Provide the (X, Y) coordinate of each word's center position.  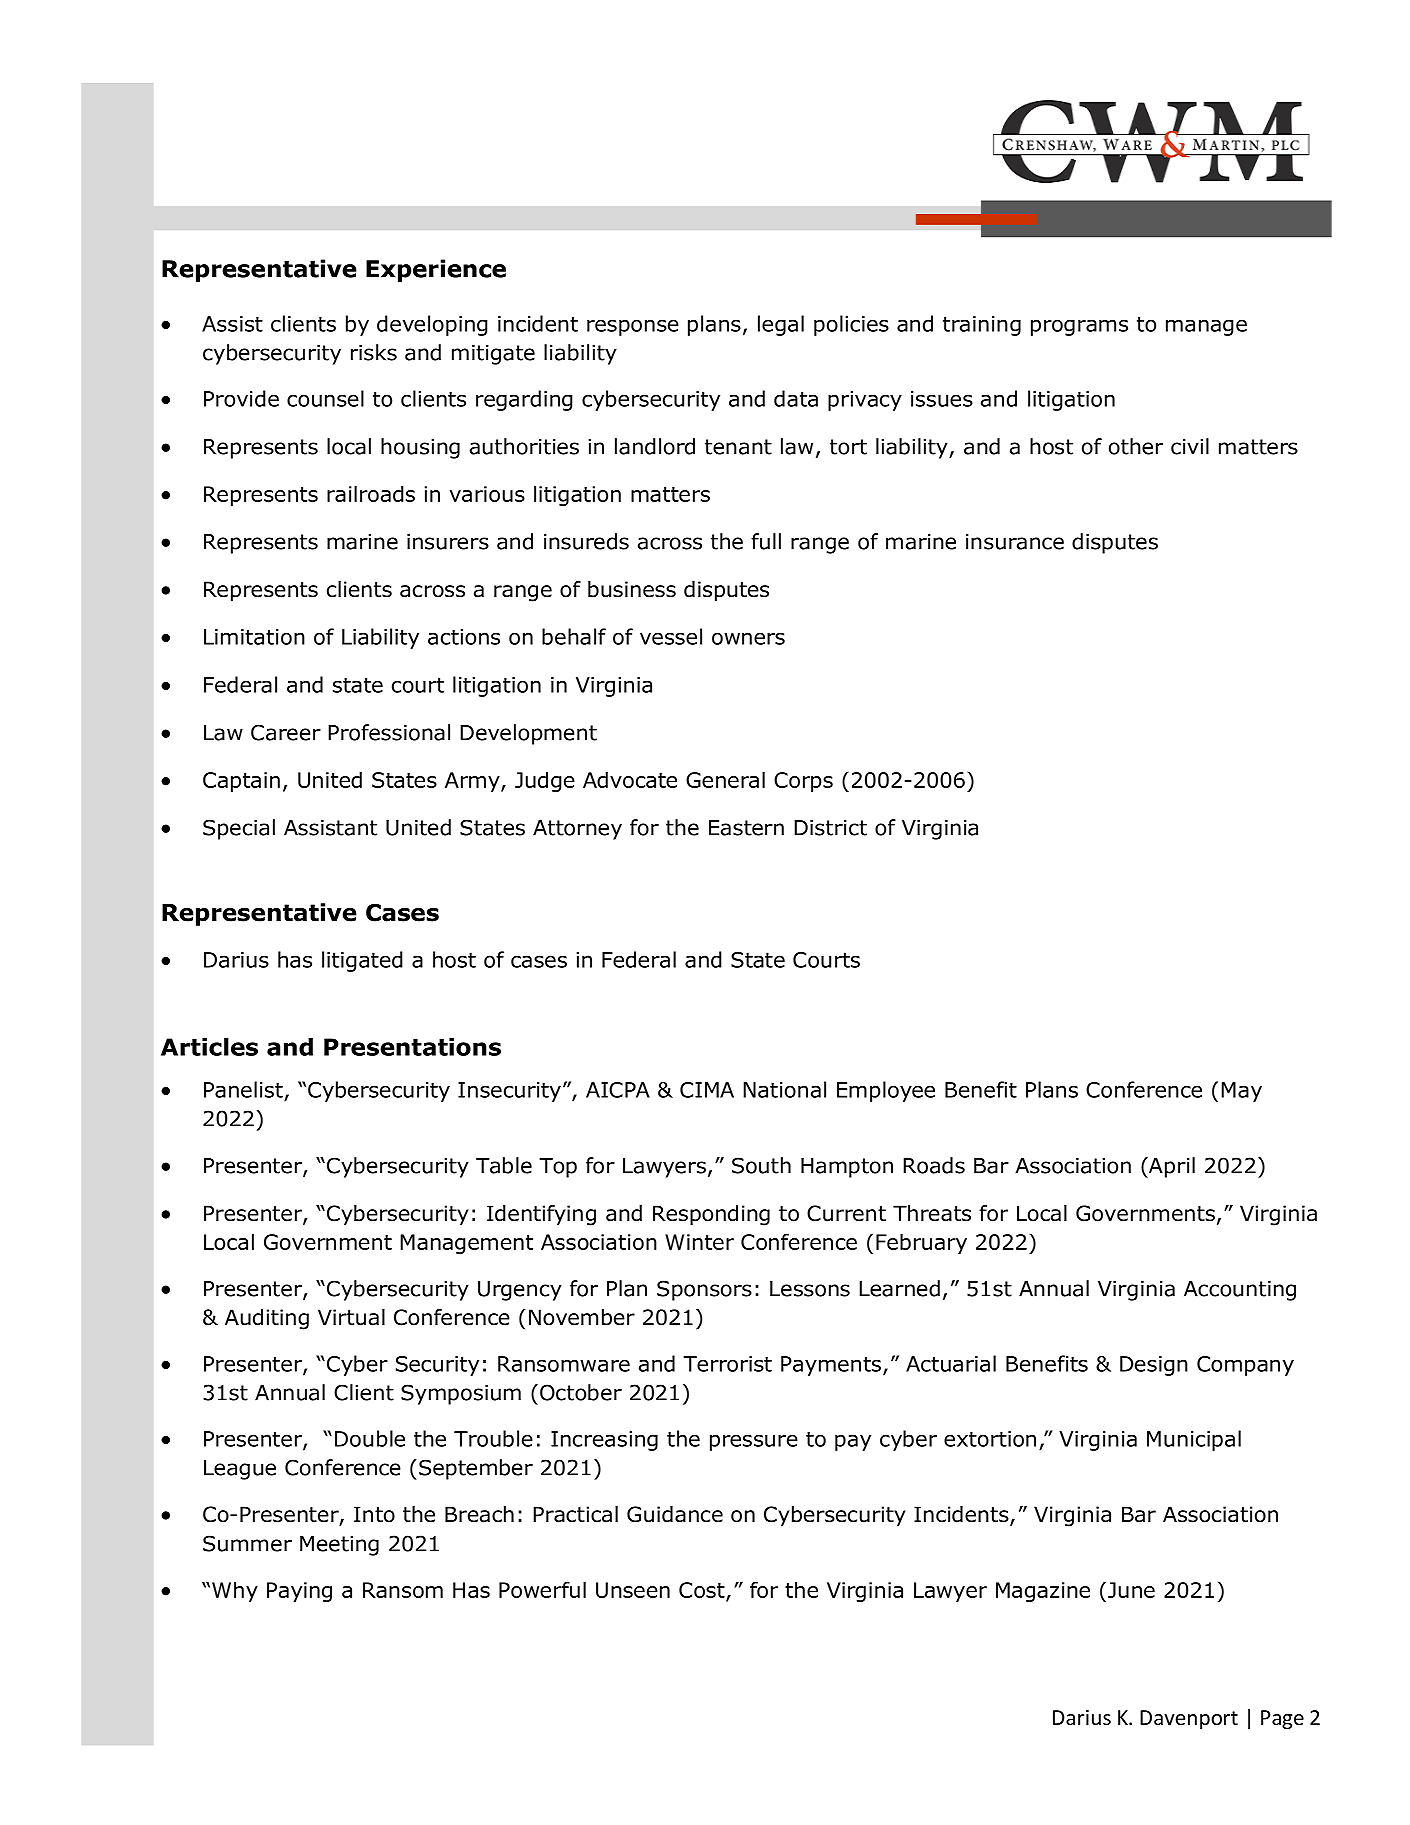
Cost (703, 1591)
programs (1079, 327)
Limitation (254, 637)
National (784, 1089)
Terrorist (727, 1364)
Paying (299, 1592)
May (1241, 1092)
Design (1154, 1366)
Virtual (351, 1317)
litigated (362, 961)
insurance (1015, 542)
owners (748, 638)
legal (781, 325)
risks (374, 352)
